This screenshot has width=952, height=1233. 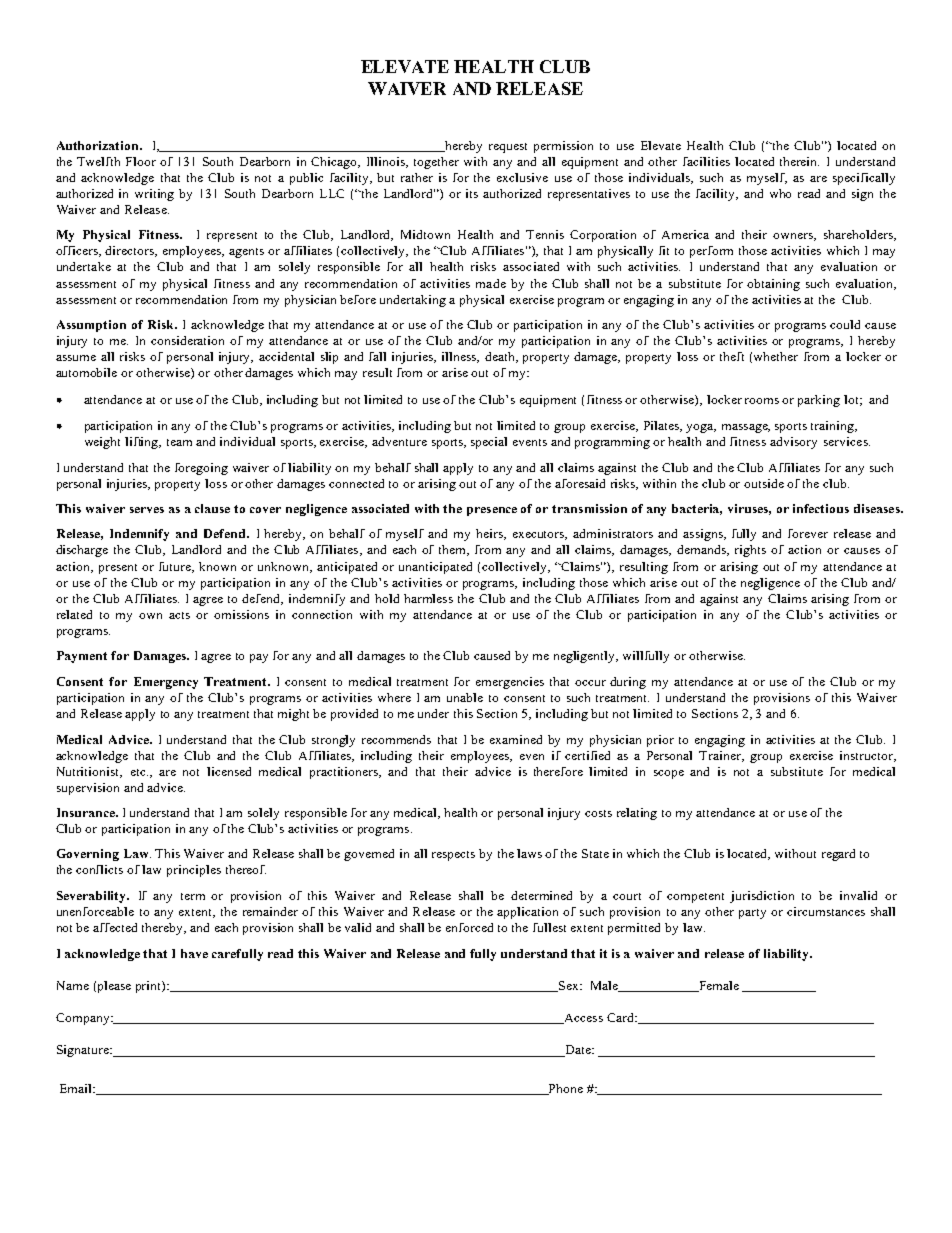 What do you see at coordinates (428, 598) in the screenshot?
I see `harmless` at bounding box center [428, 598].
